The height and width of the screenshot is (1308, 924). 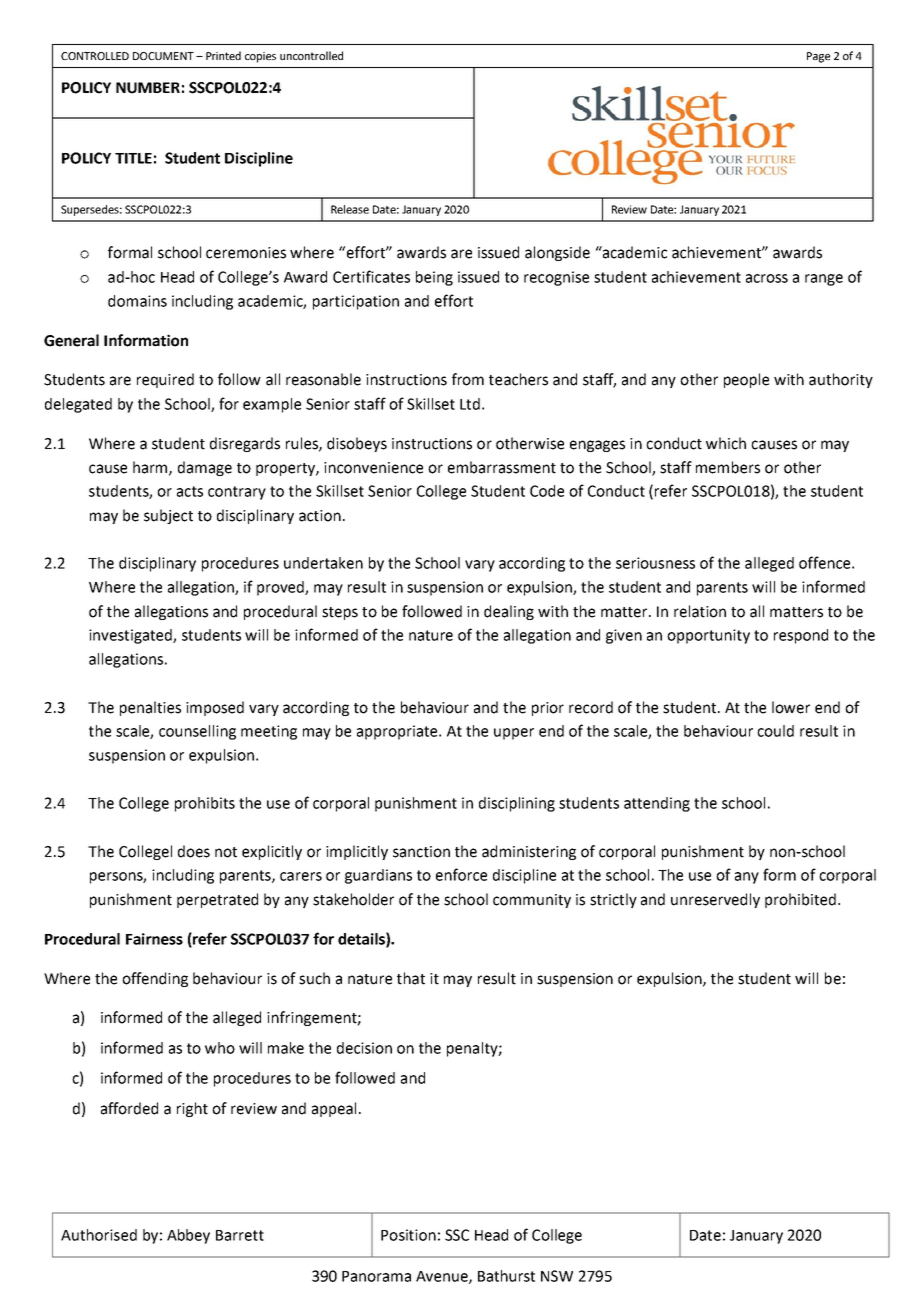 I want to click on Avenue, so click(x=443, y=1277).
